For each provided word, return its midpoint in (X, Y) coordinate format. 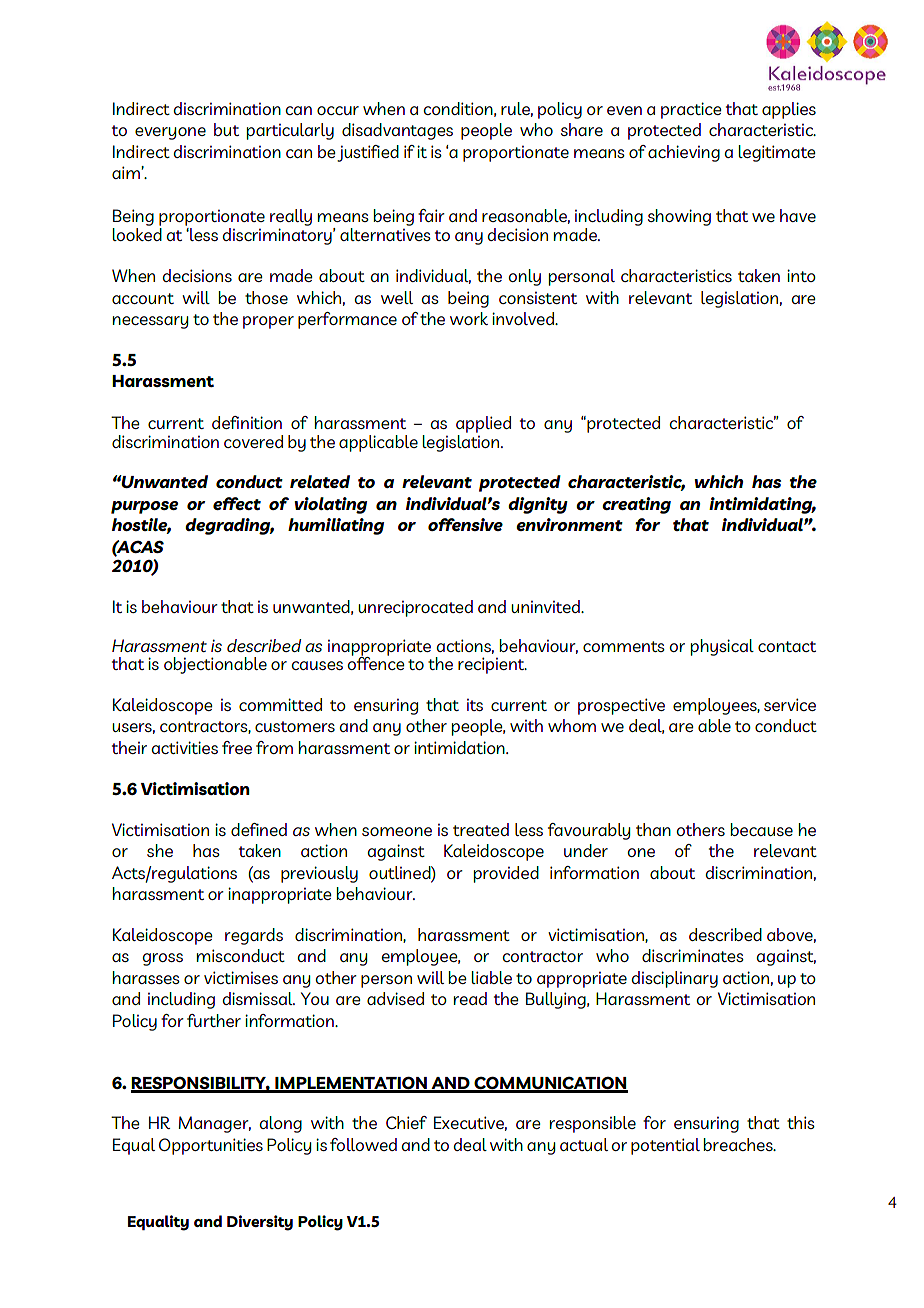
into (801, 275)
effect (237, 503)
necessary (150, 322)
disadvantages (397, 131)
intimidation (460, 747)
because (762, 829)
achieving (684, 153)
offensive (465, 524)
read (470, 998)
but (226, 129)
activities (185, 747)
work (469, 318)
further (214, 1020)
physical (722, 647)
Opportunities (211, 1146)
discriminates (693, 955)
